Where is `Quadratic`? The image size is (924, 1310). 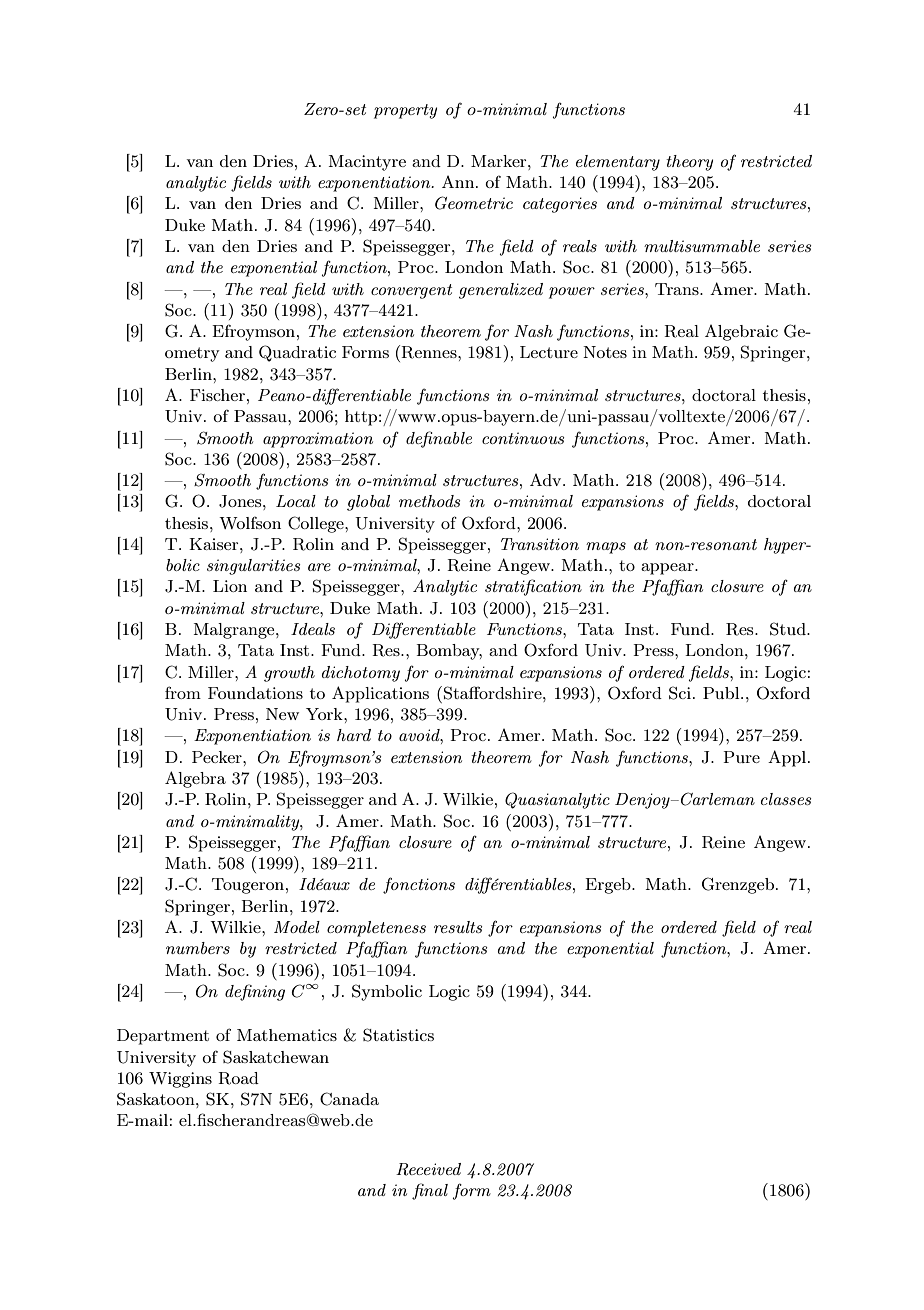 Quadratic is located at coordinates (297, 353).
